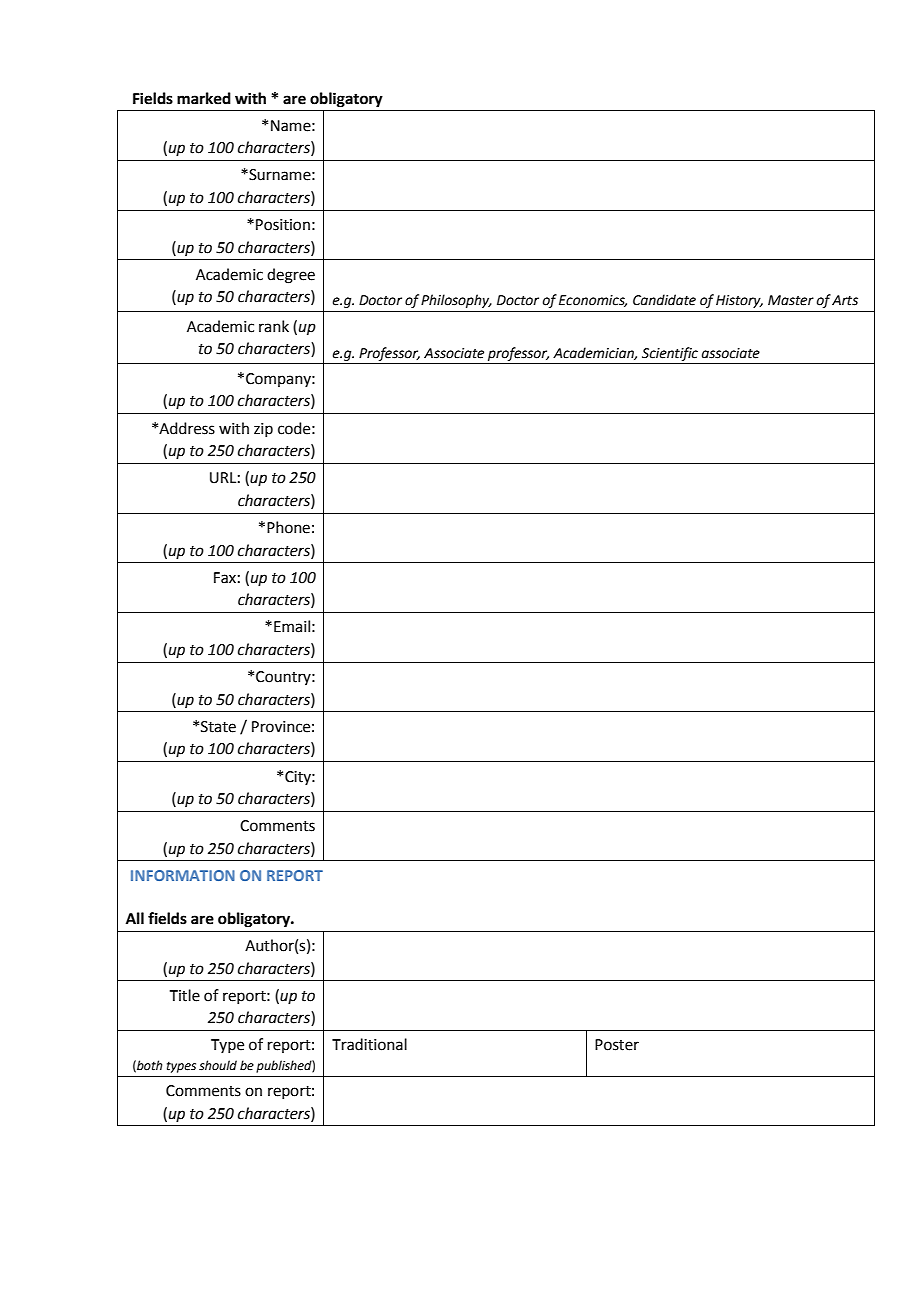 This page has width=924, height=1308. Describe the element at coordinates (456, 301) in the page. I see `Philosophy` at that location.
